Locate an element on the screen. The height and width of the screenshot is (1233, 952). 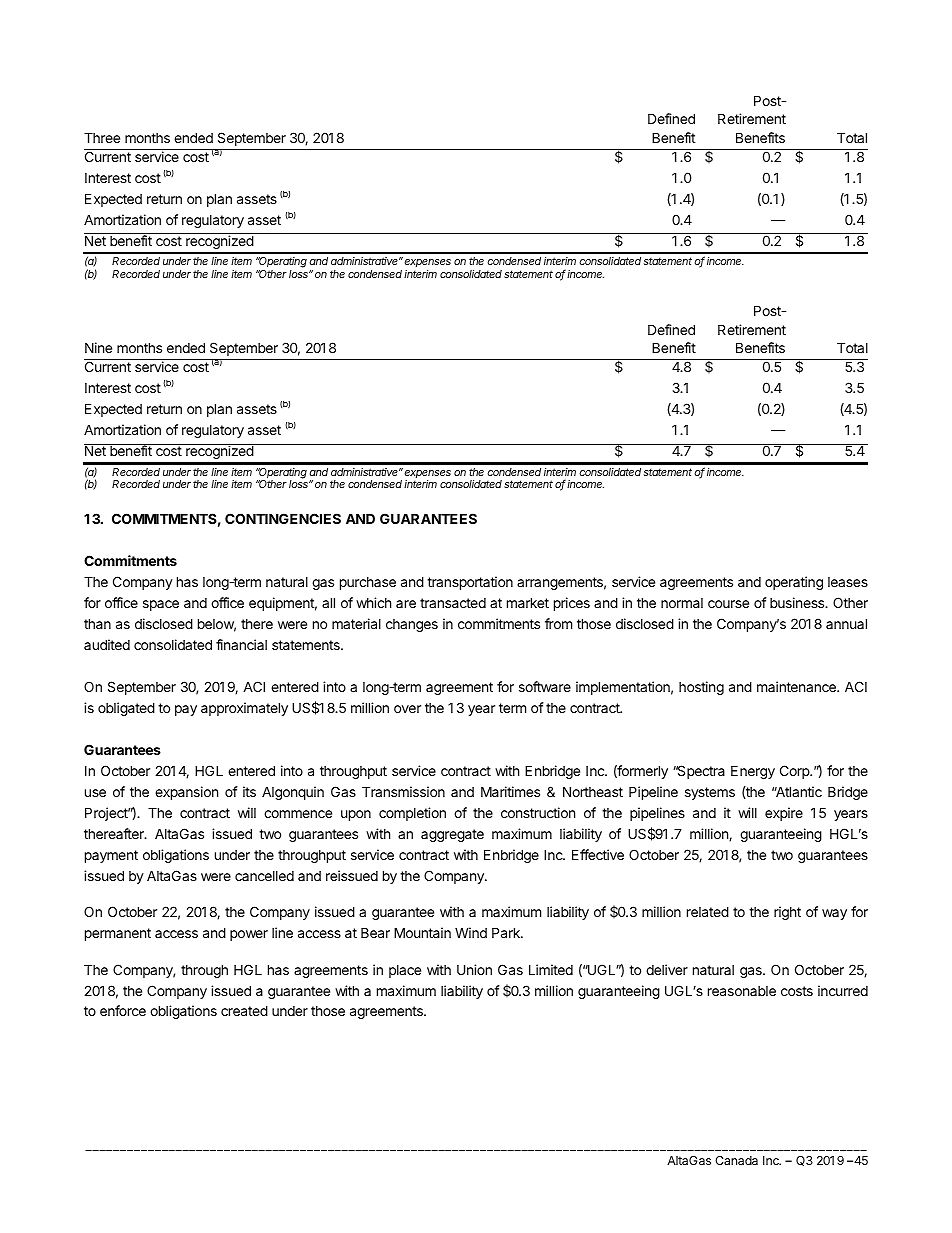
CONTINGENCIES is located at coordinates (283, 518).
